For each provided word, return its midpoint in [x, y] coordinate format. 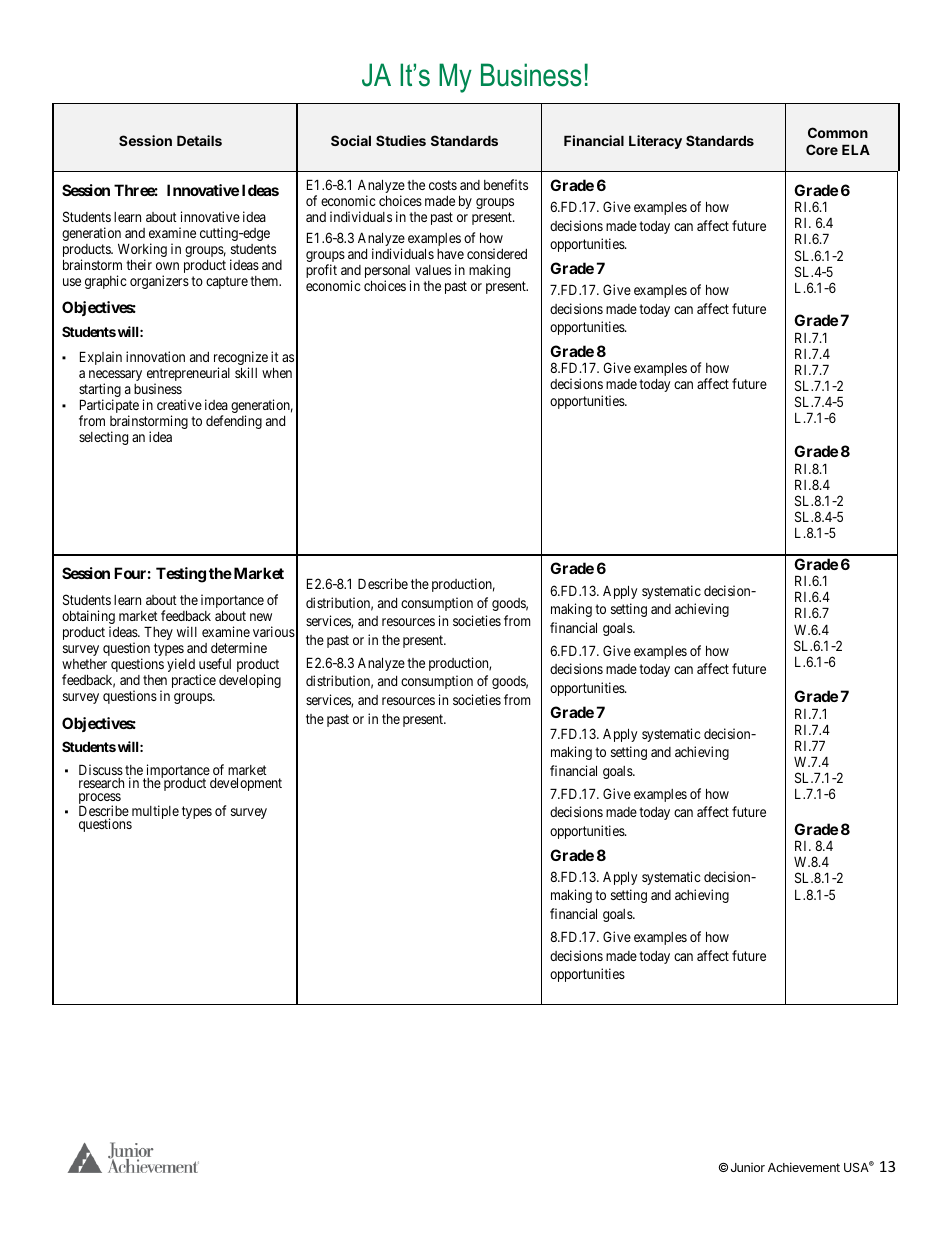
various [274, 631]
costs [443, 185]
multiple [154, 813]
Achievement [804, 1167]
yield [181, 665]
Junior [748, 1167]
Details [199, 140]
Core [822, 149]
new [261, 617]
